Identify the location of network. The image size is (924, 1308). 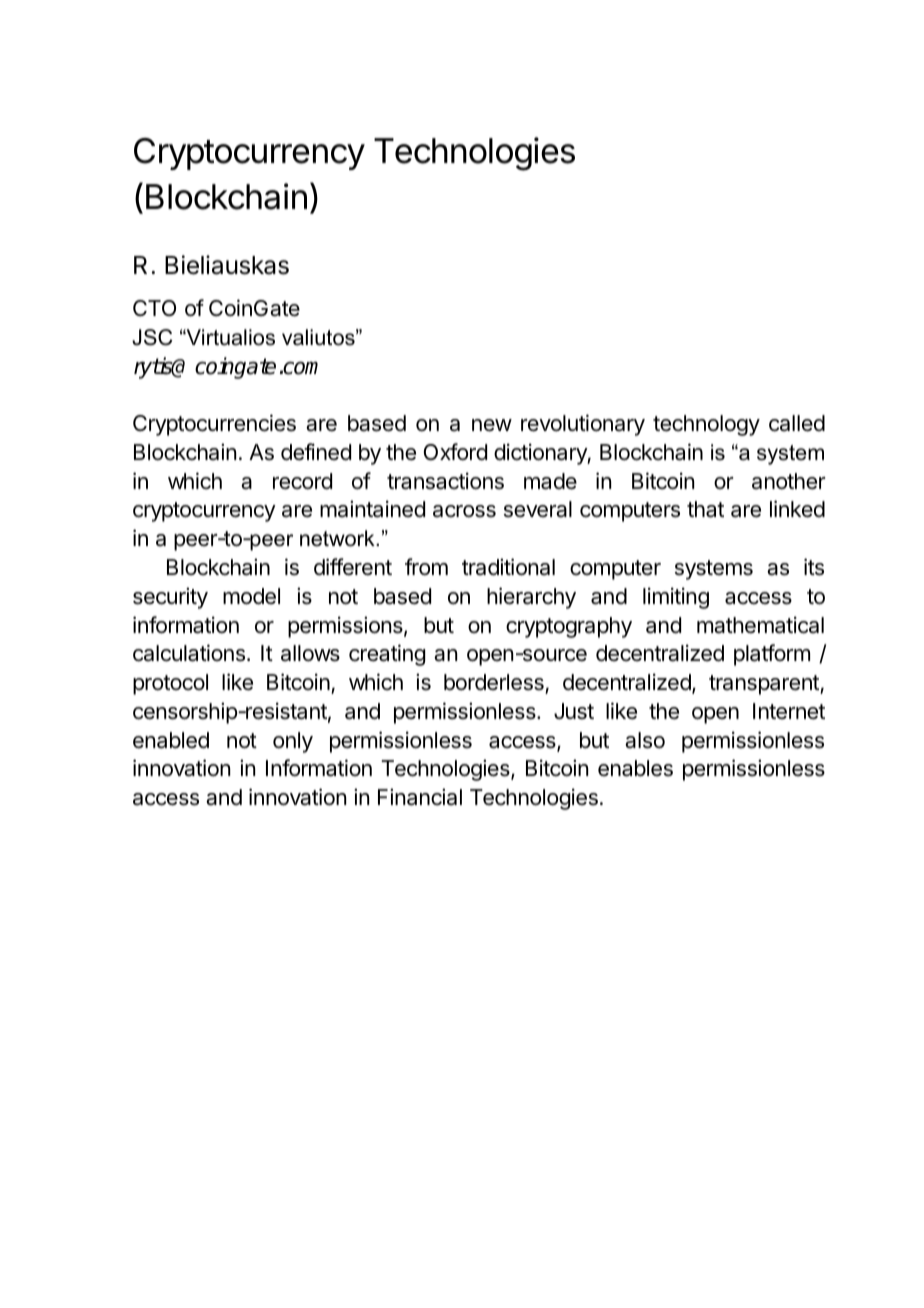
(338, 538).
